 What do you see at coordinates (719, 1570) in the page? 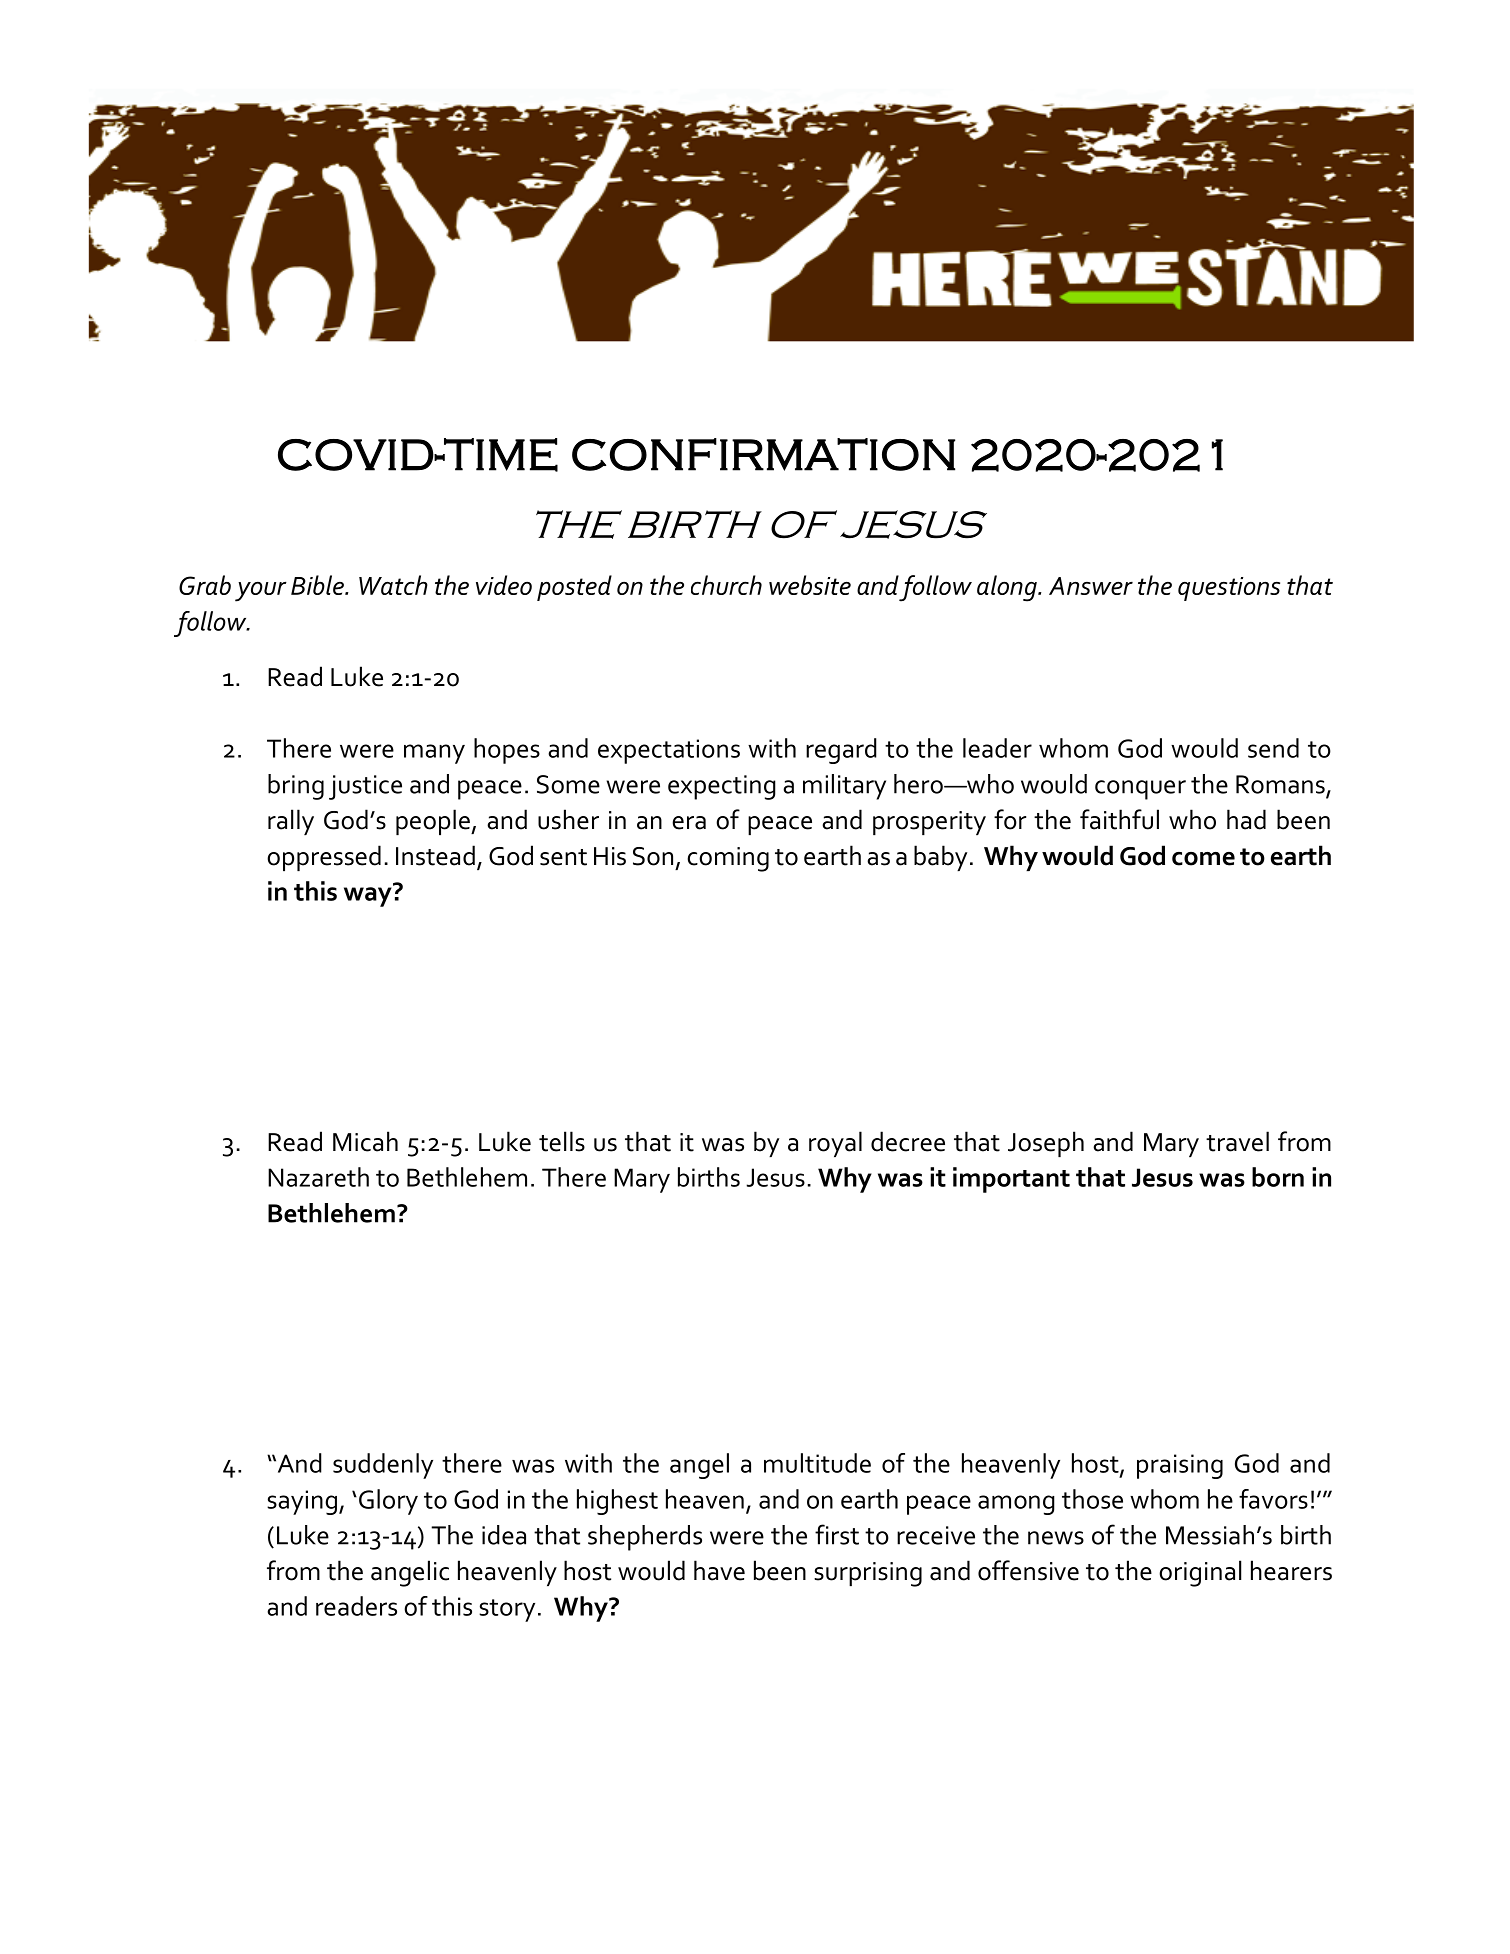
I see `have` at bounding box center [719, 1570].
